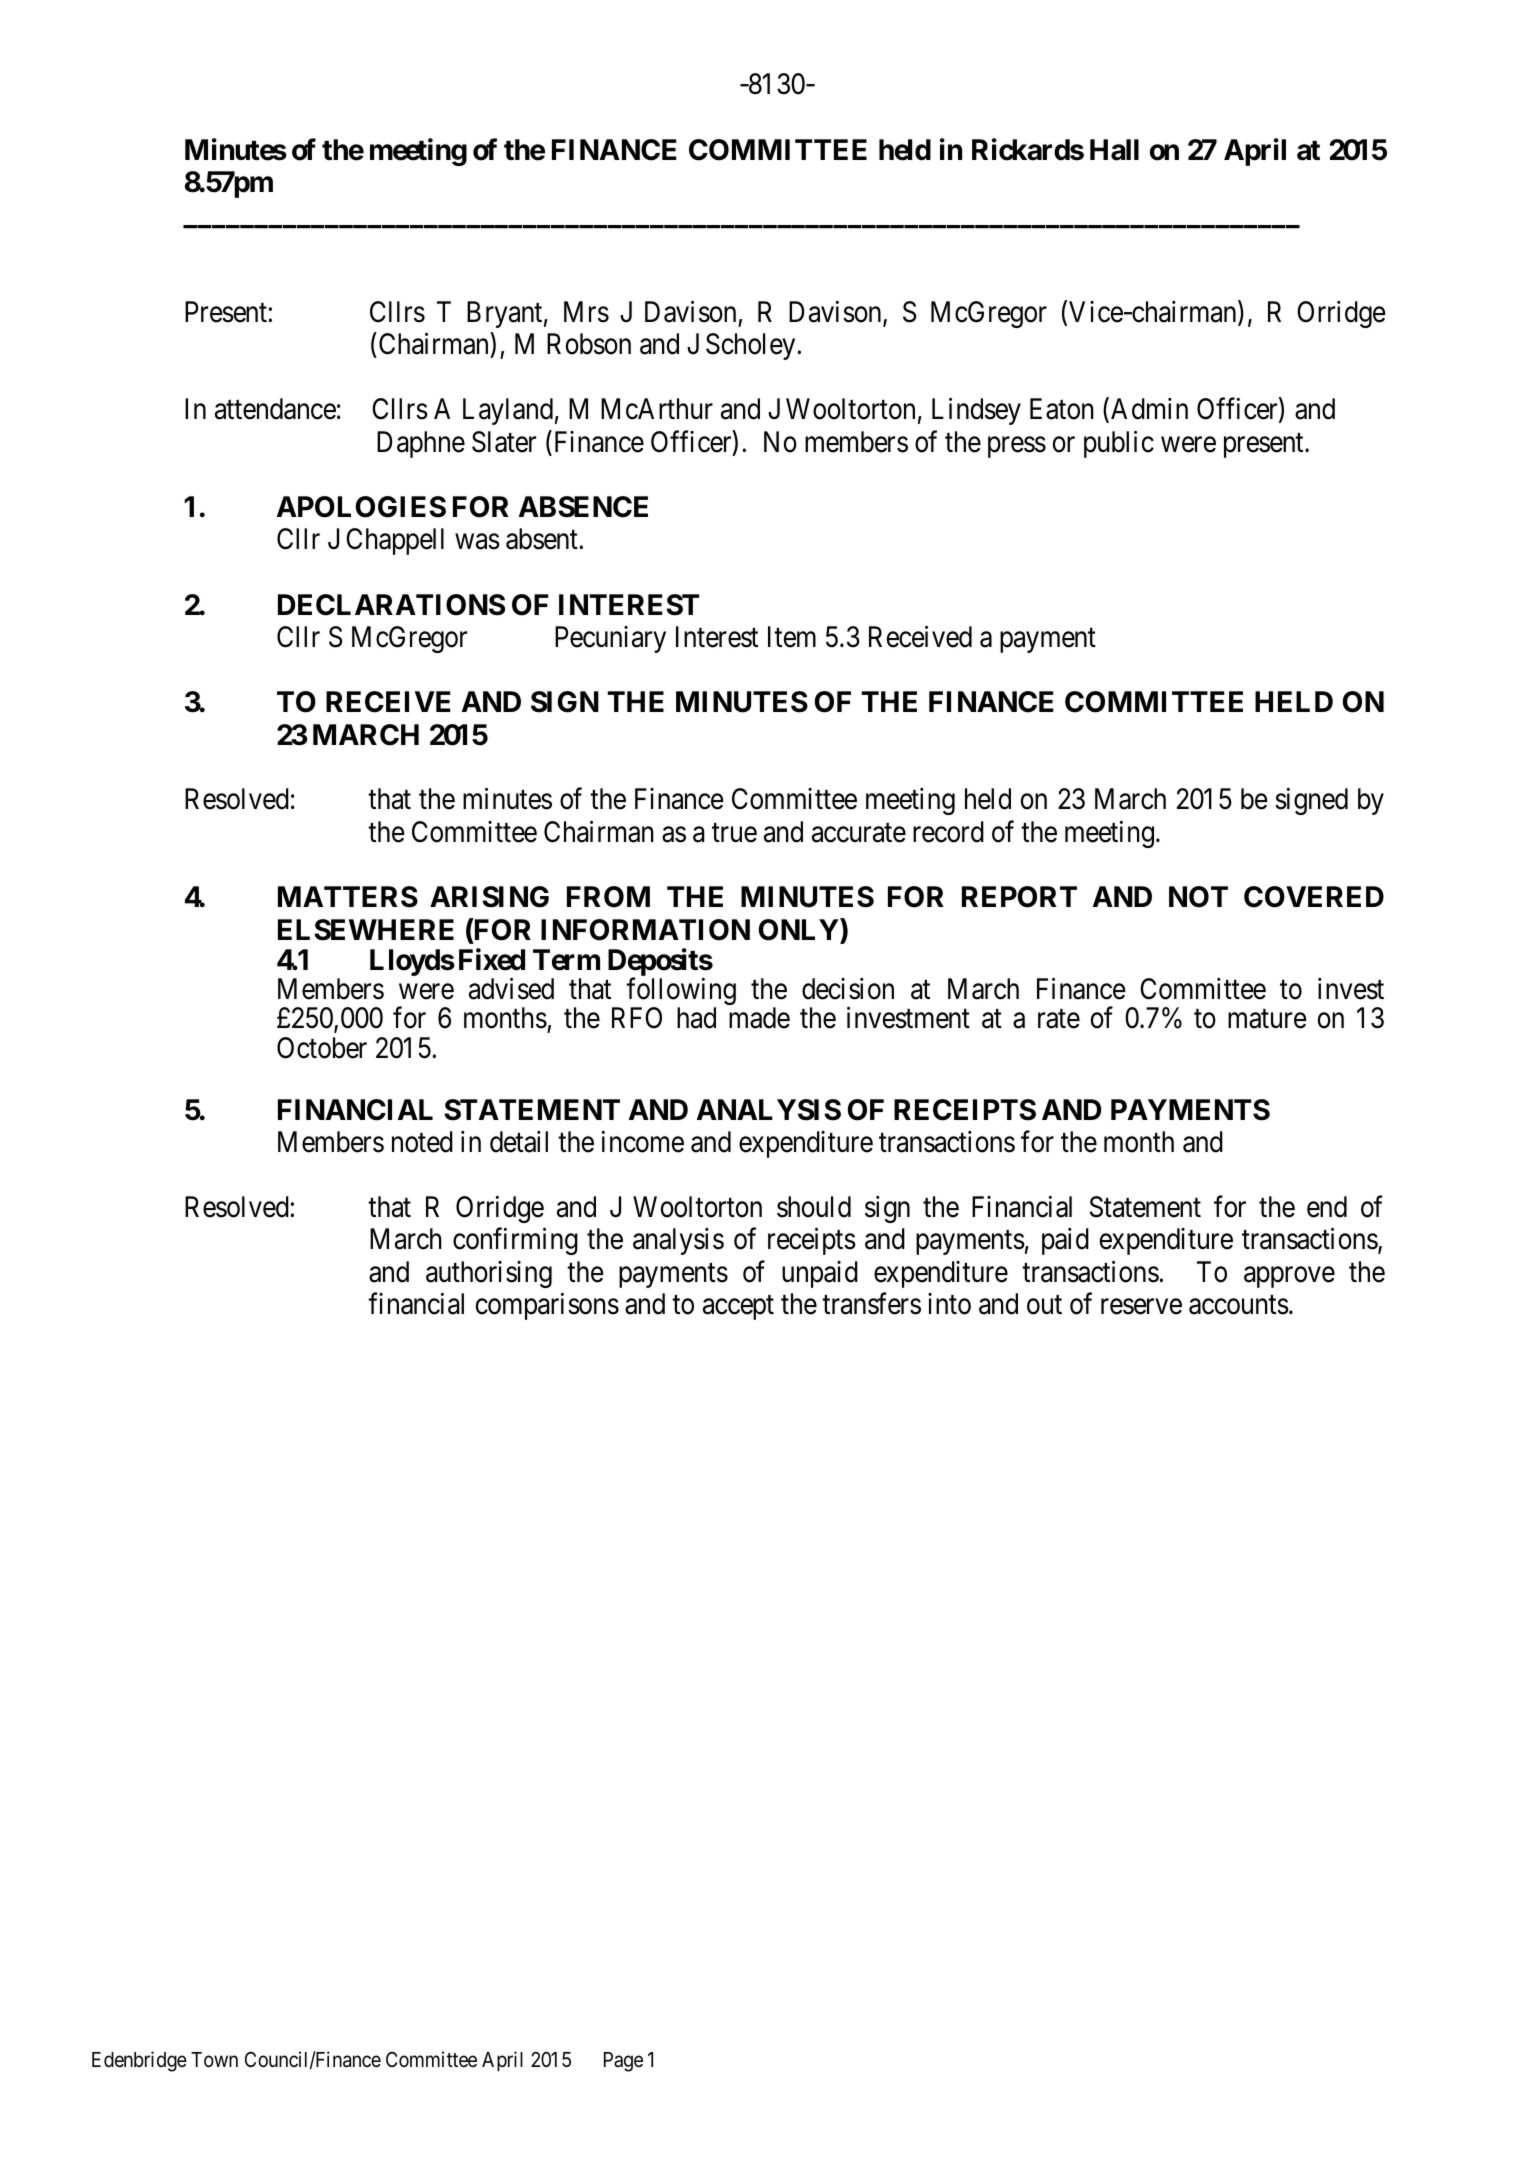  Describe the element at coordinates (1114, 150) in the screenshot. I see `Hall` at that location.
